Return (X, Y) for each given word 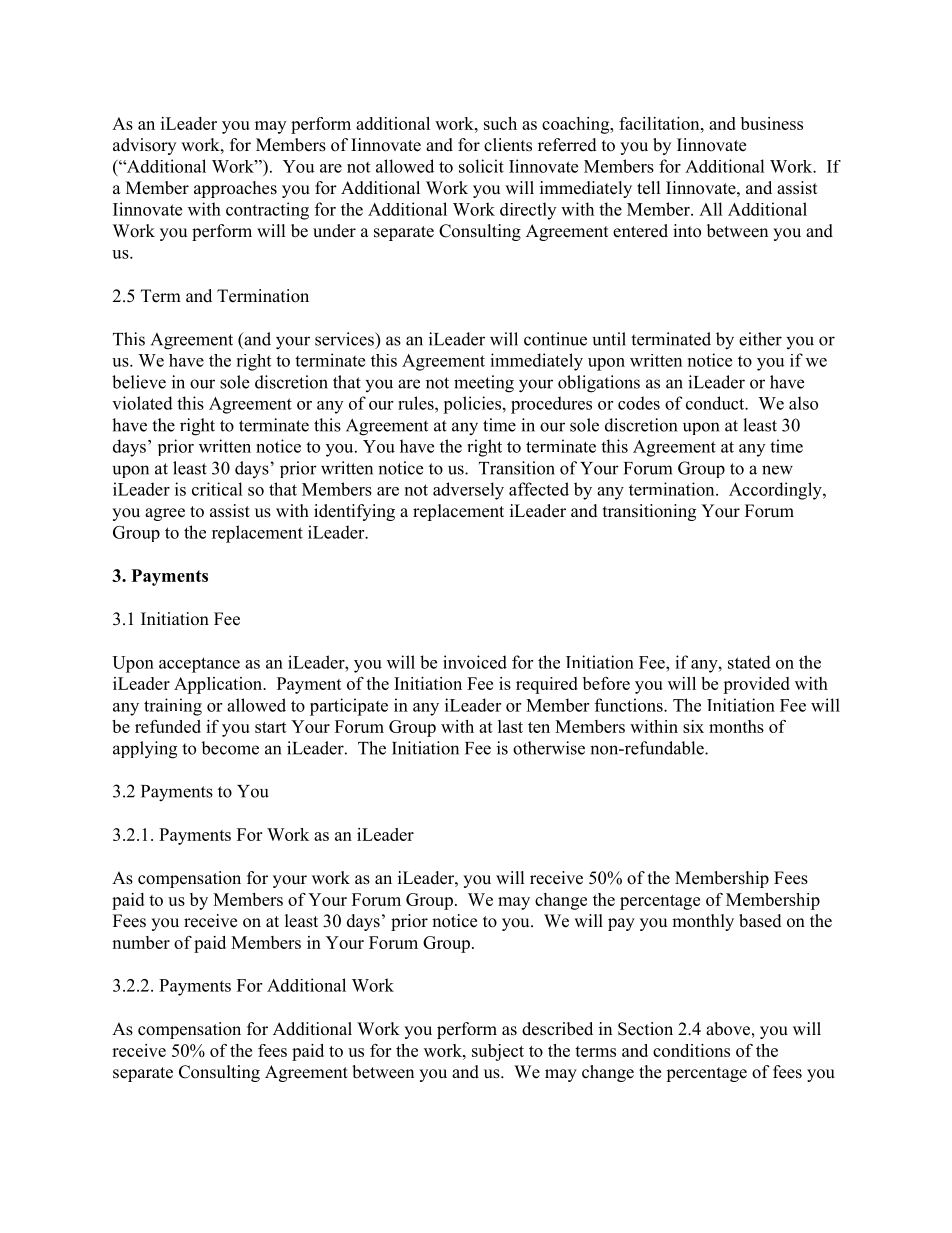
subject (498, 1052)
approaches (235, 189)
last (510, 726)
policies (472, 405)
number (141, 942)
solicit (481, 166)
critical (217, 489)
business (772, 123)
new (777, 470)
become (230, 748)
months (736, 726)
